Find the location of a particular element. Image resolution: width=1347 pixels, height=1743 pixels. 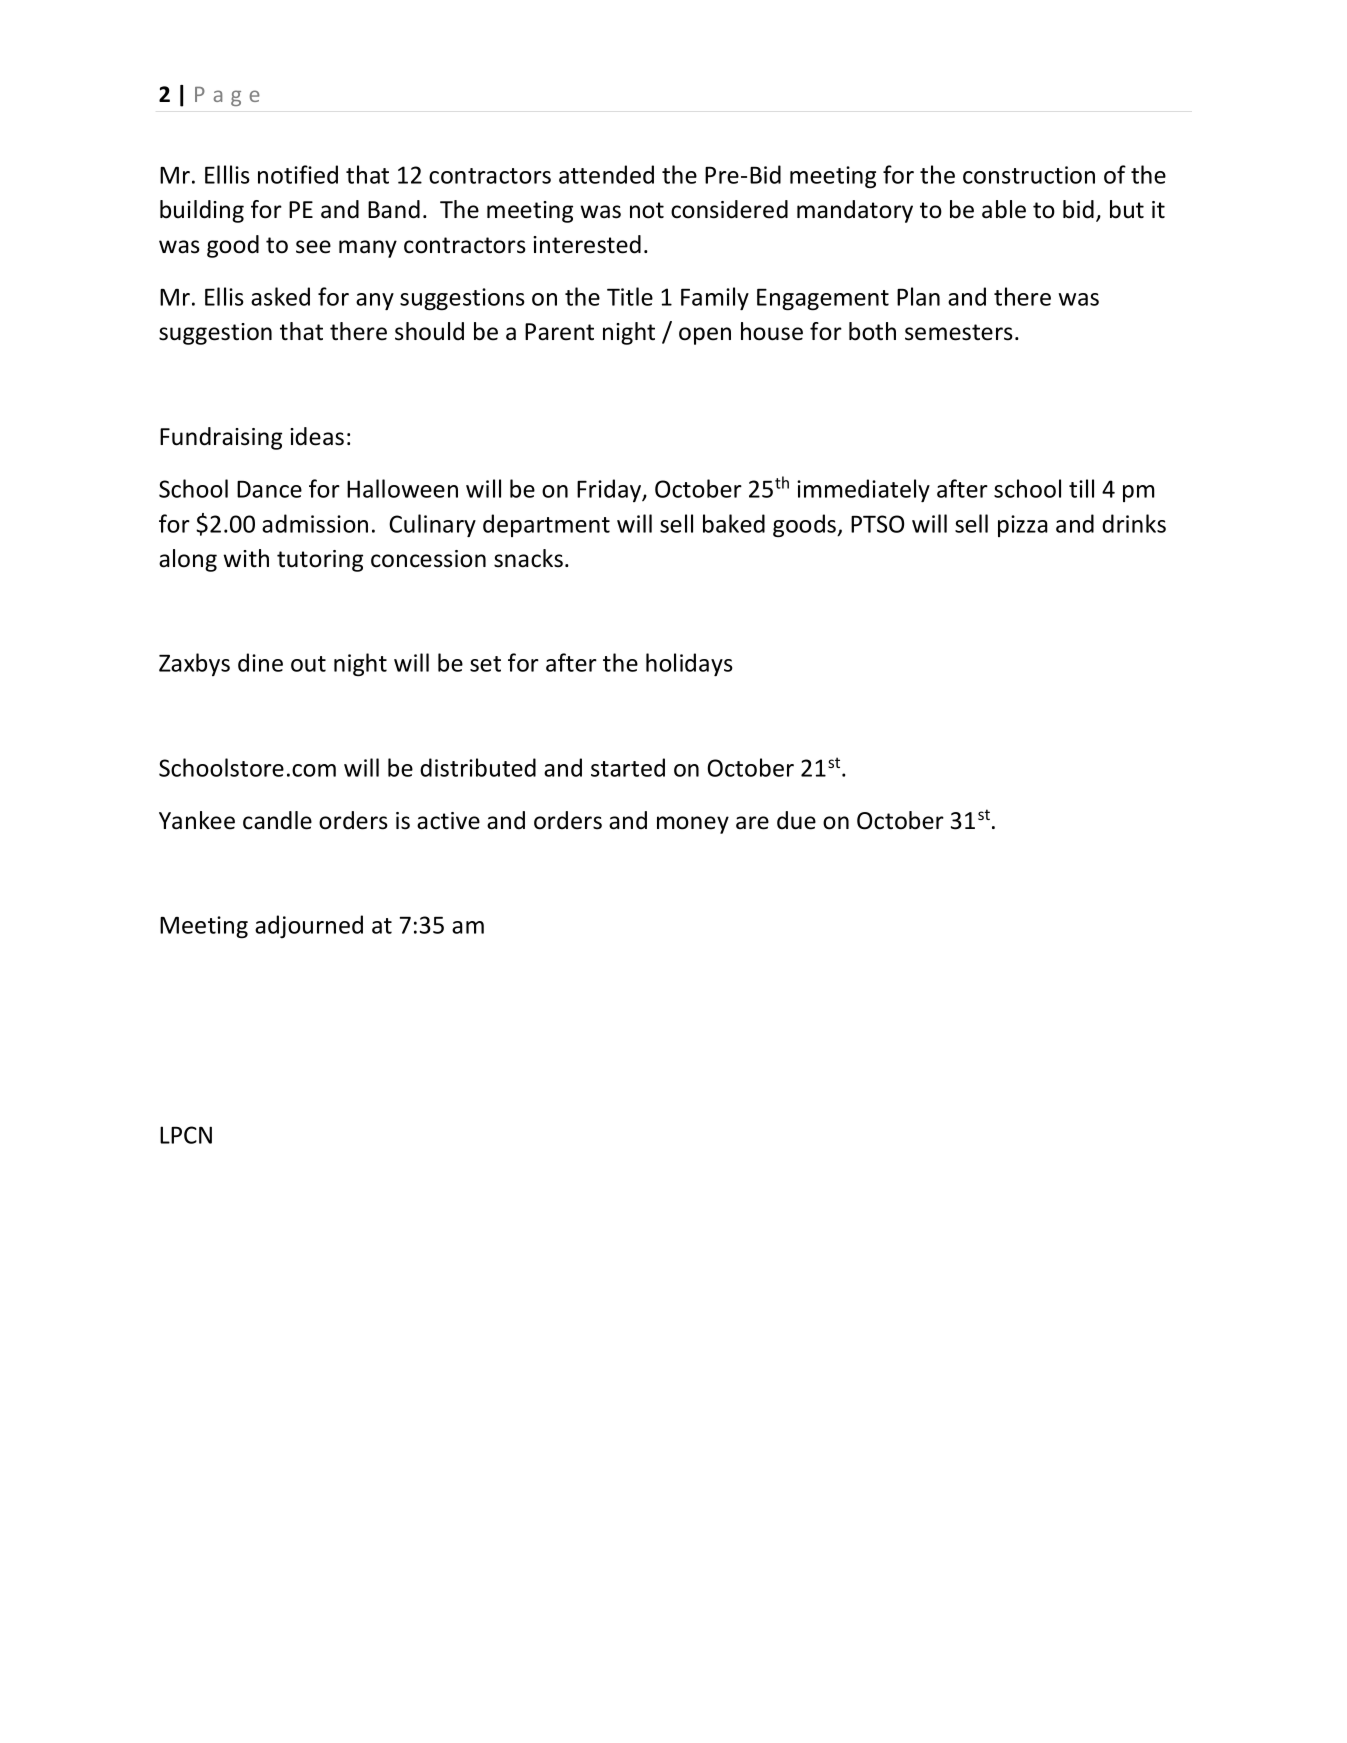

till is located at coordinates (1081, 488).
